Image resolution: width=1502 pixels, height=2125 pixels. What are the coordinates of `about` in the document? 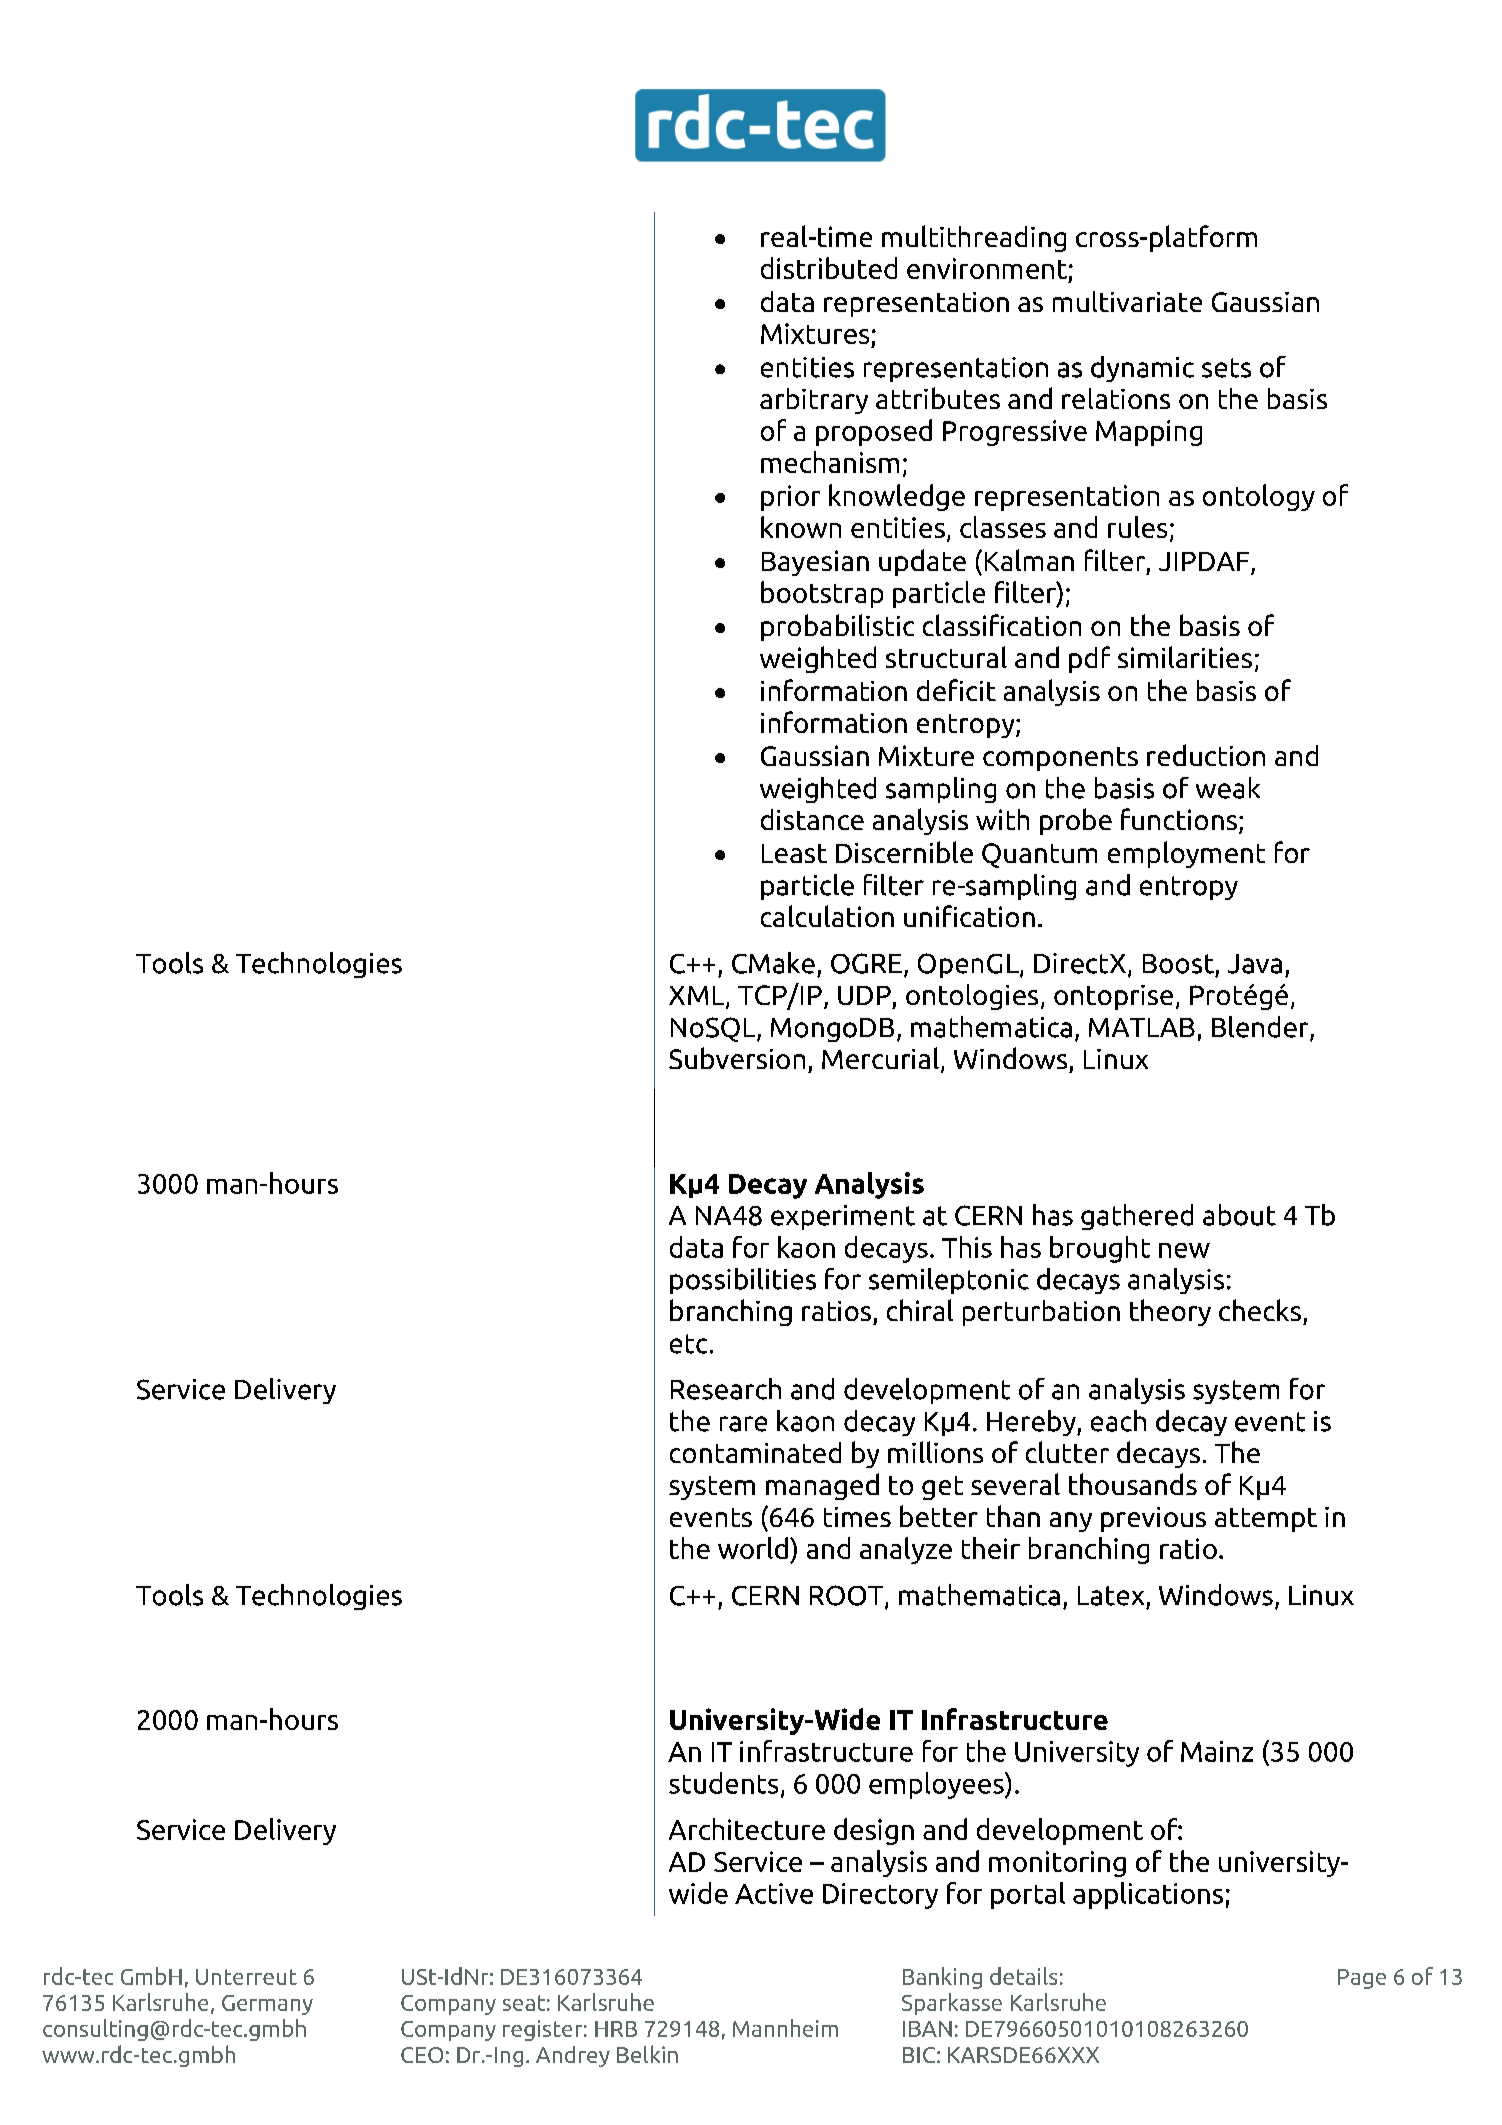 It's located at (1239, 1215).
